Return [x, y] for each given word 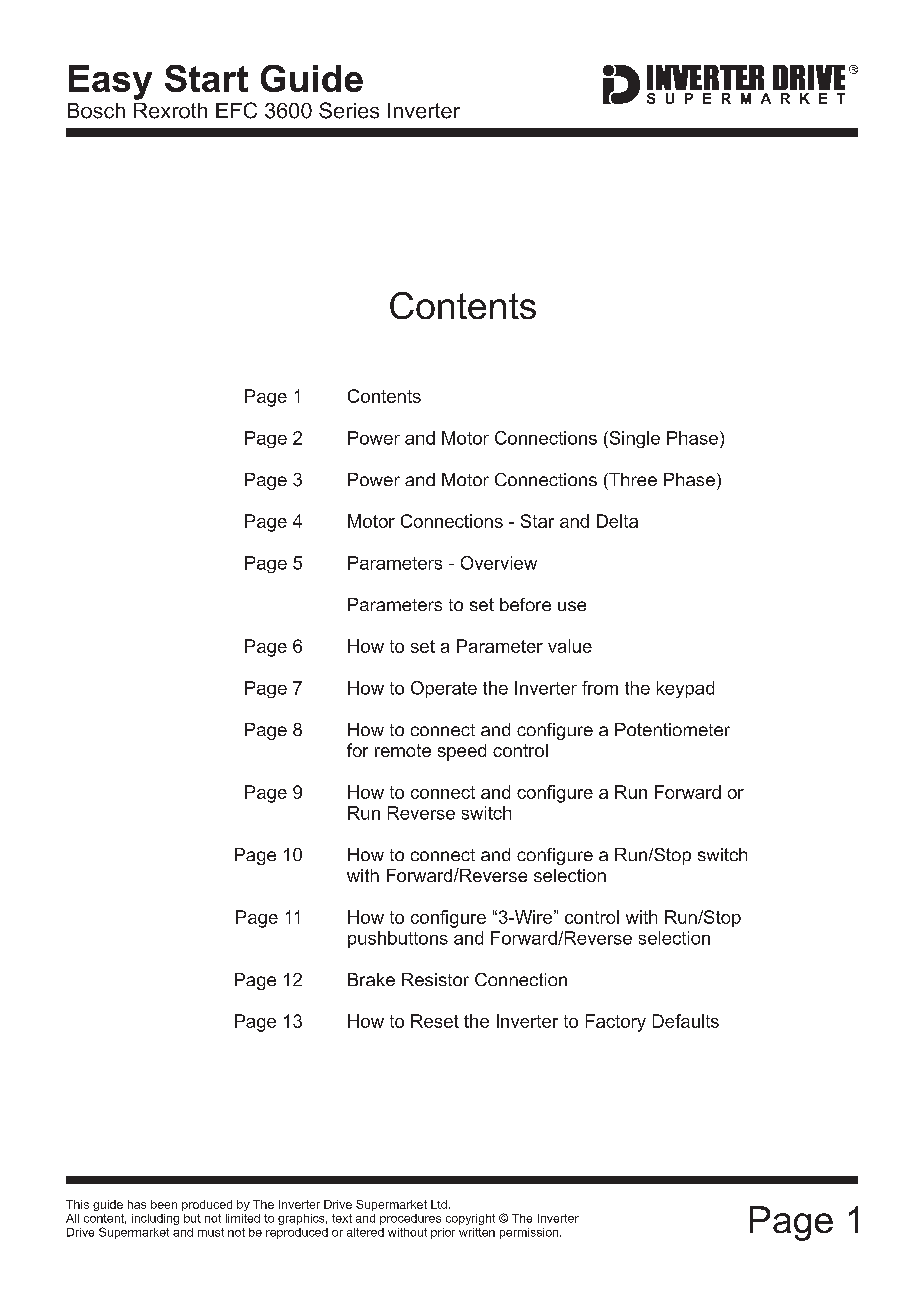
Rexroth [170, 111]
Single [633, 439]
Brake [371, 979]
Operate [444, 689]
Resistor [435, 979]
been [164, 1204]
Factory [616, 1023]
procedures [410, 1219]
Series [349, 110]
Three [632, 479]
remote [403, 750]
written [477, 1232]
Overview [499, 563]
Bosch [96, 111]
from [600, 688]
